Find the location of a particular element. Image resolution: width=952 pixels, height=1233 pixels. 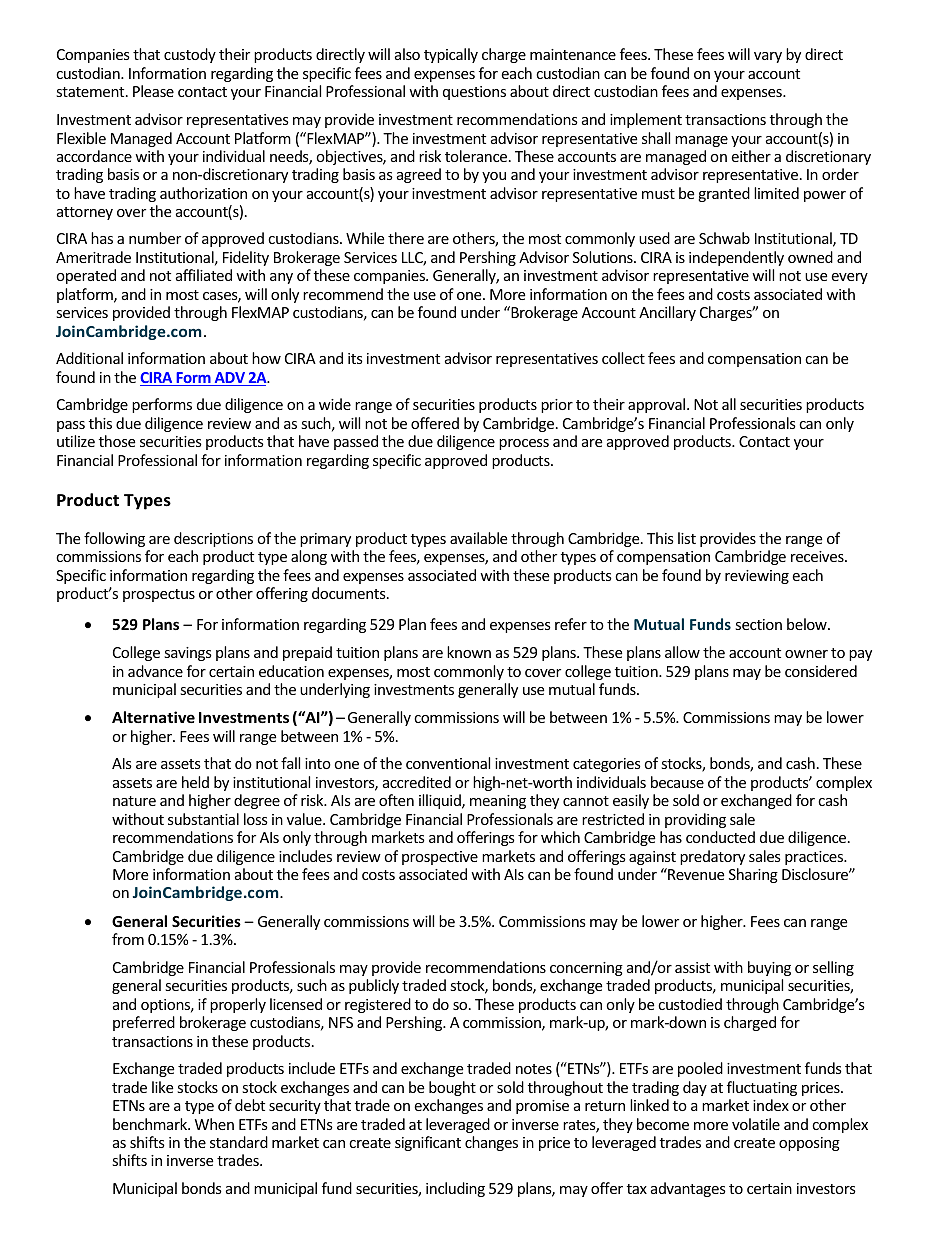

Please is located at coordinates (153, 91).
